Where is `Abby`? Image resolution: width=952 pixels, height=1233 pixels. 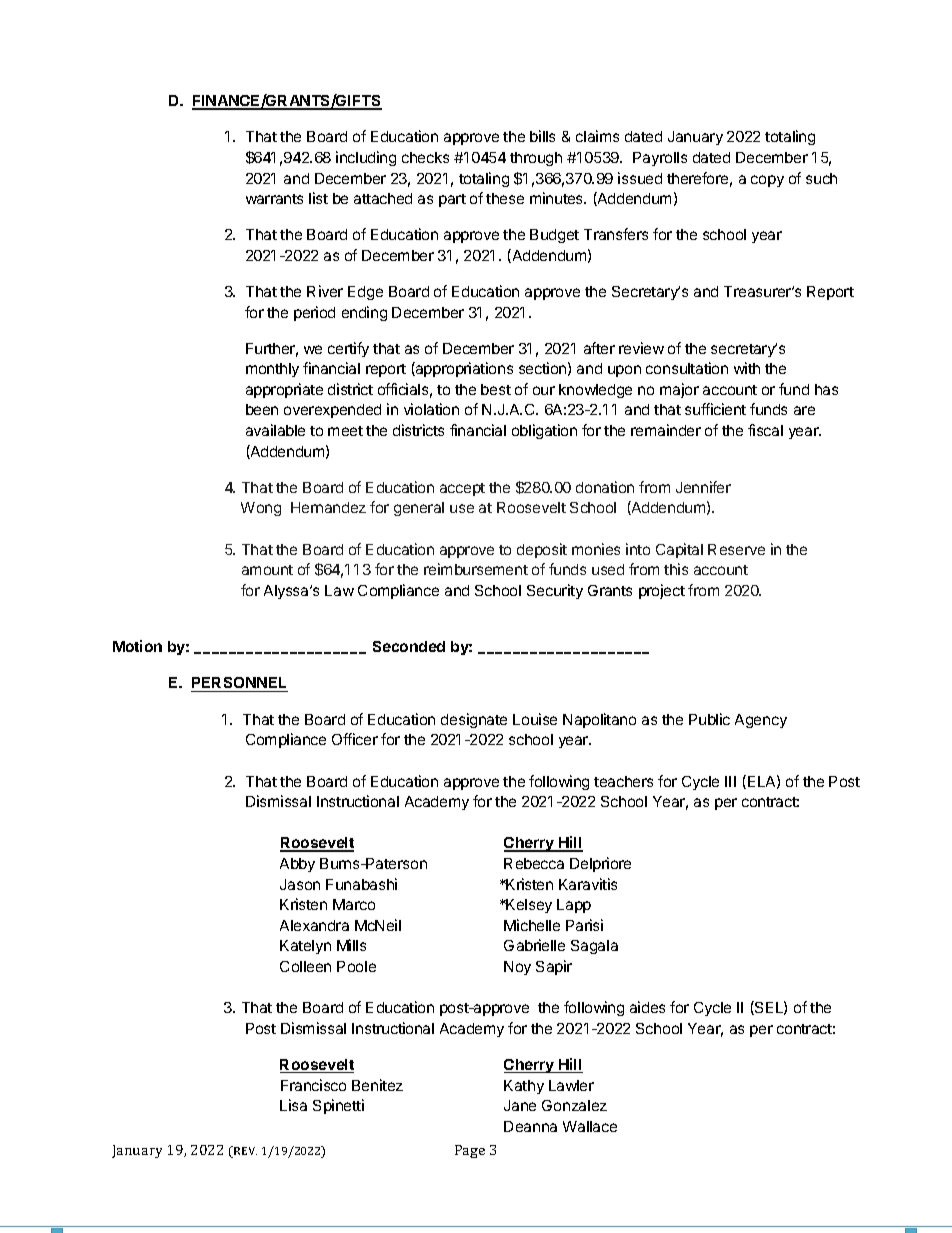
Abby is located at coordinates (297, 865).
